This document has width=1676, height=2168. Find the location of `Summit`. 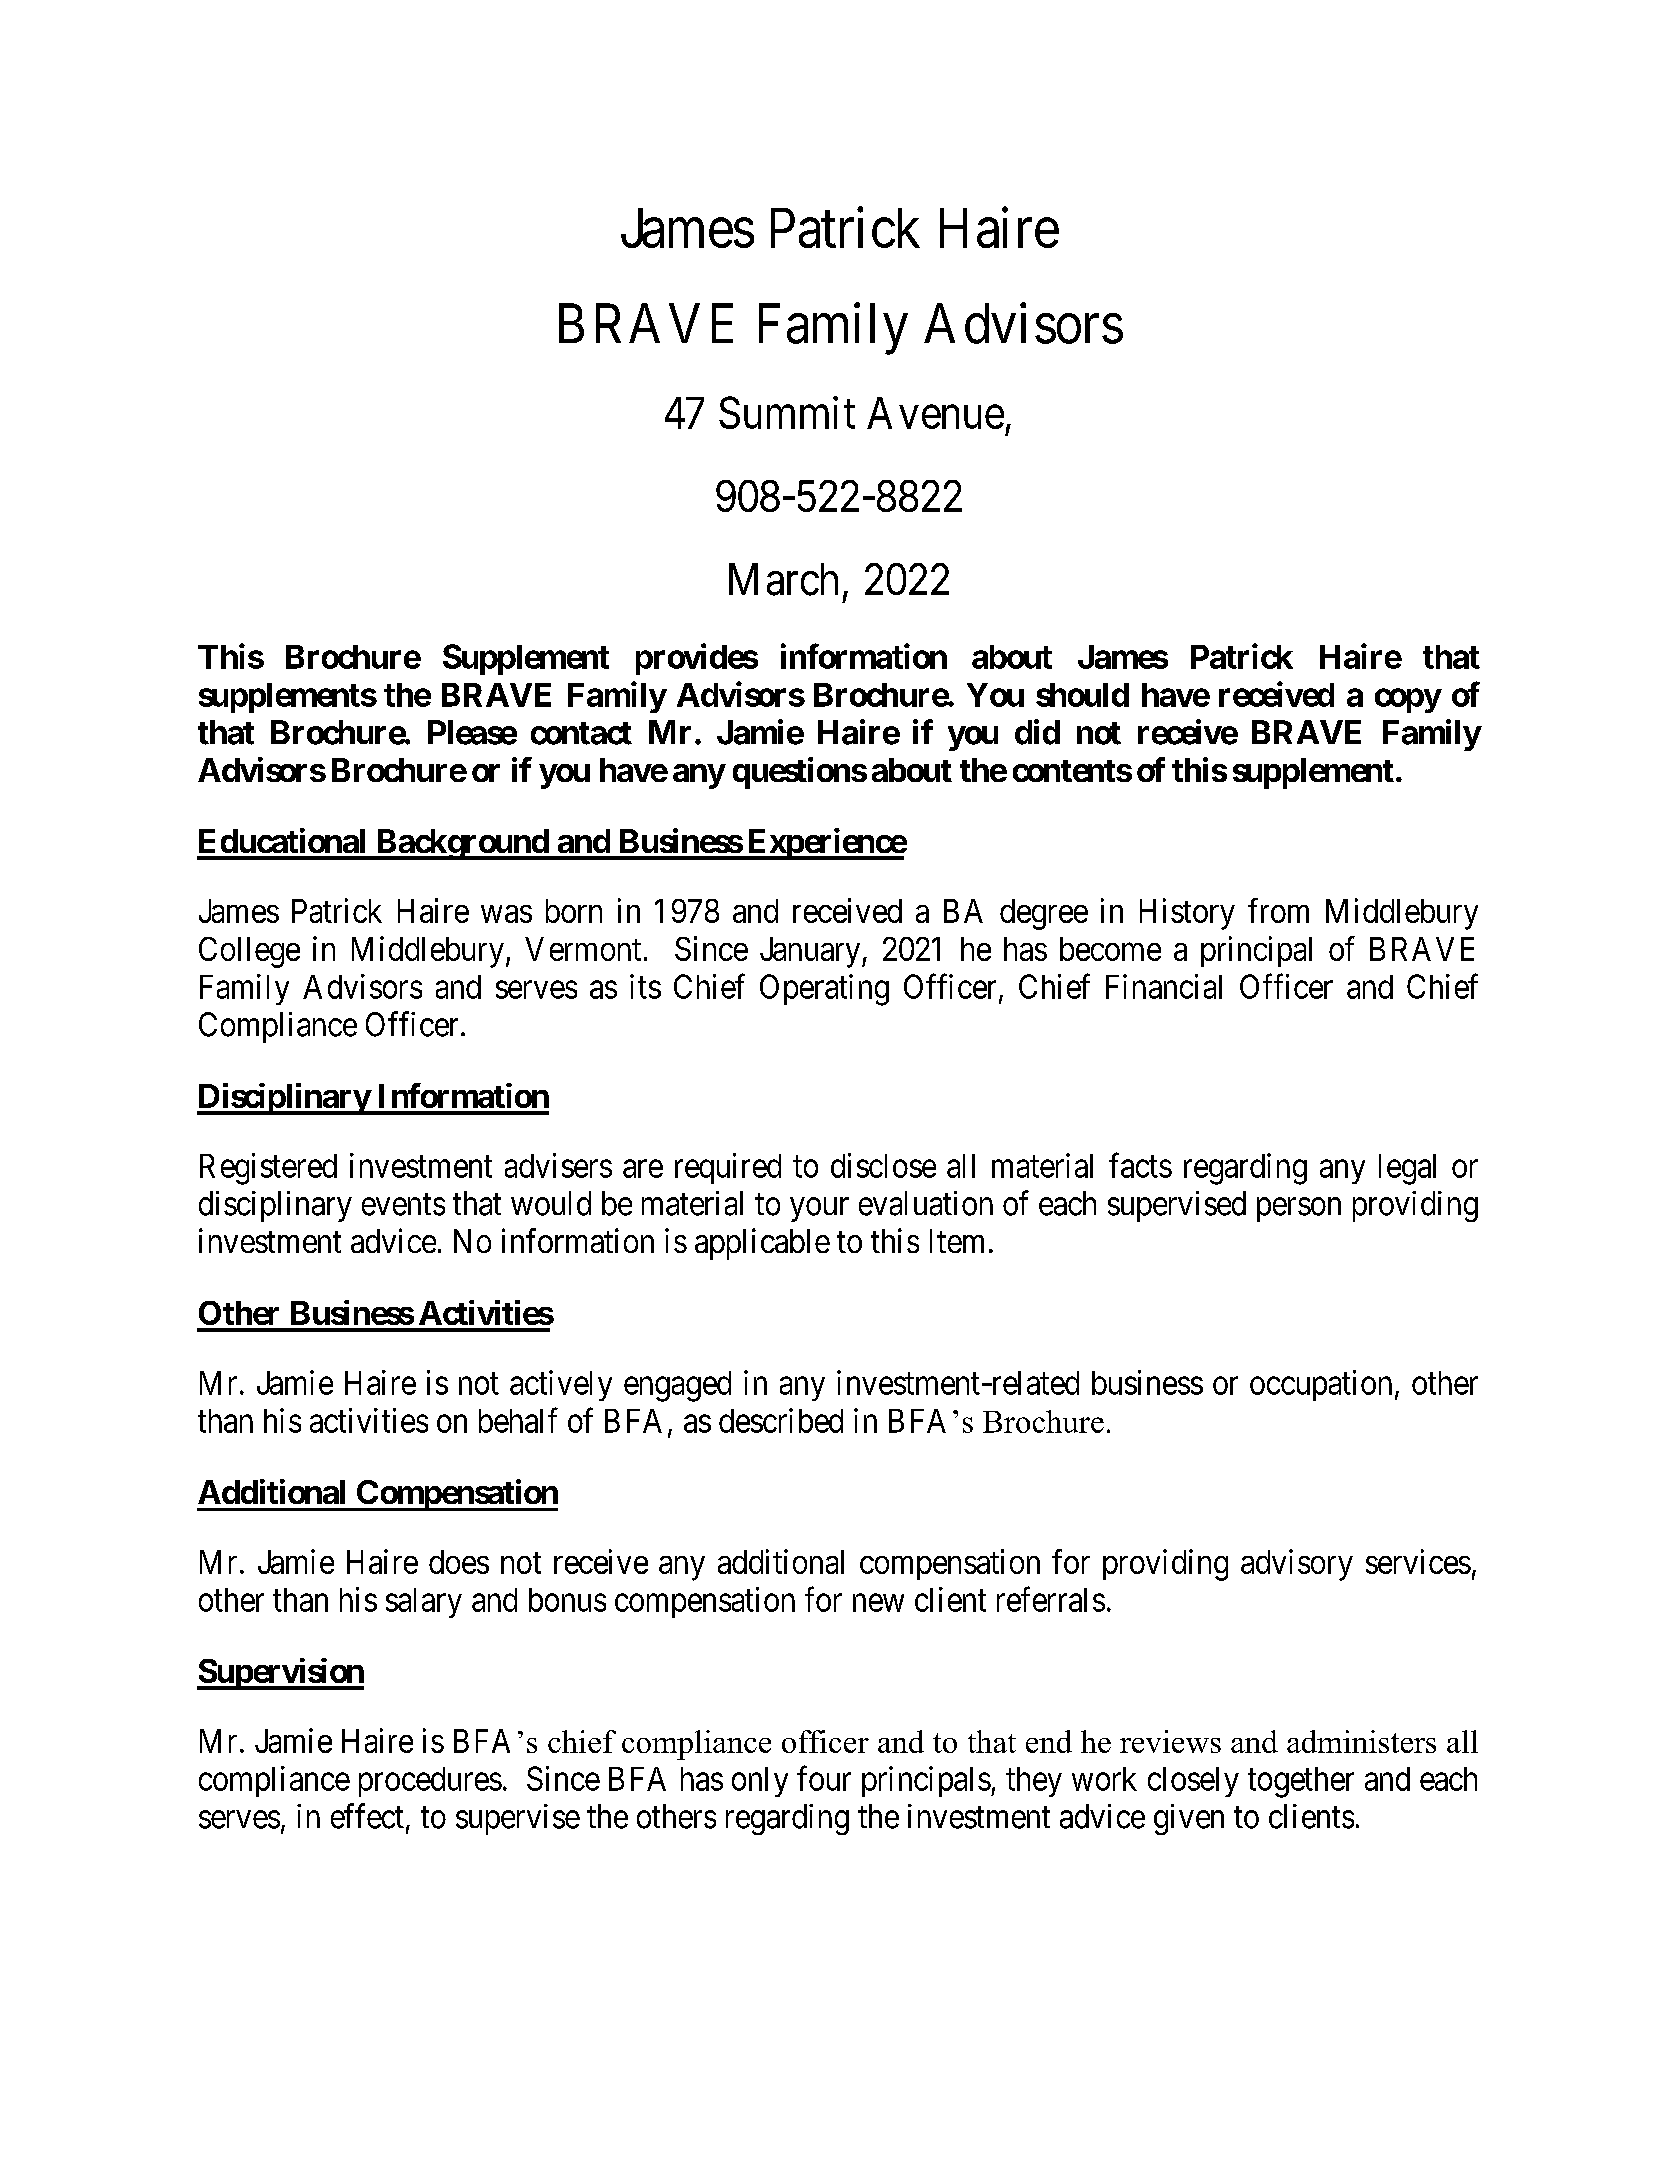

Summit is located at coordinates (787, 412).
